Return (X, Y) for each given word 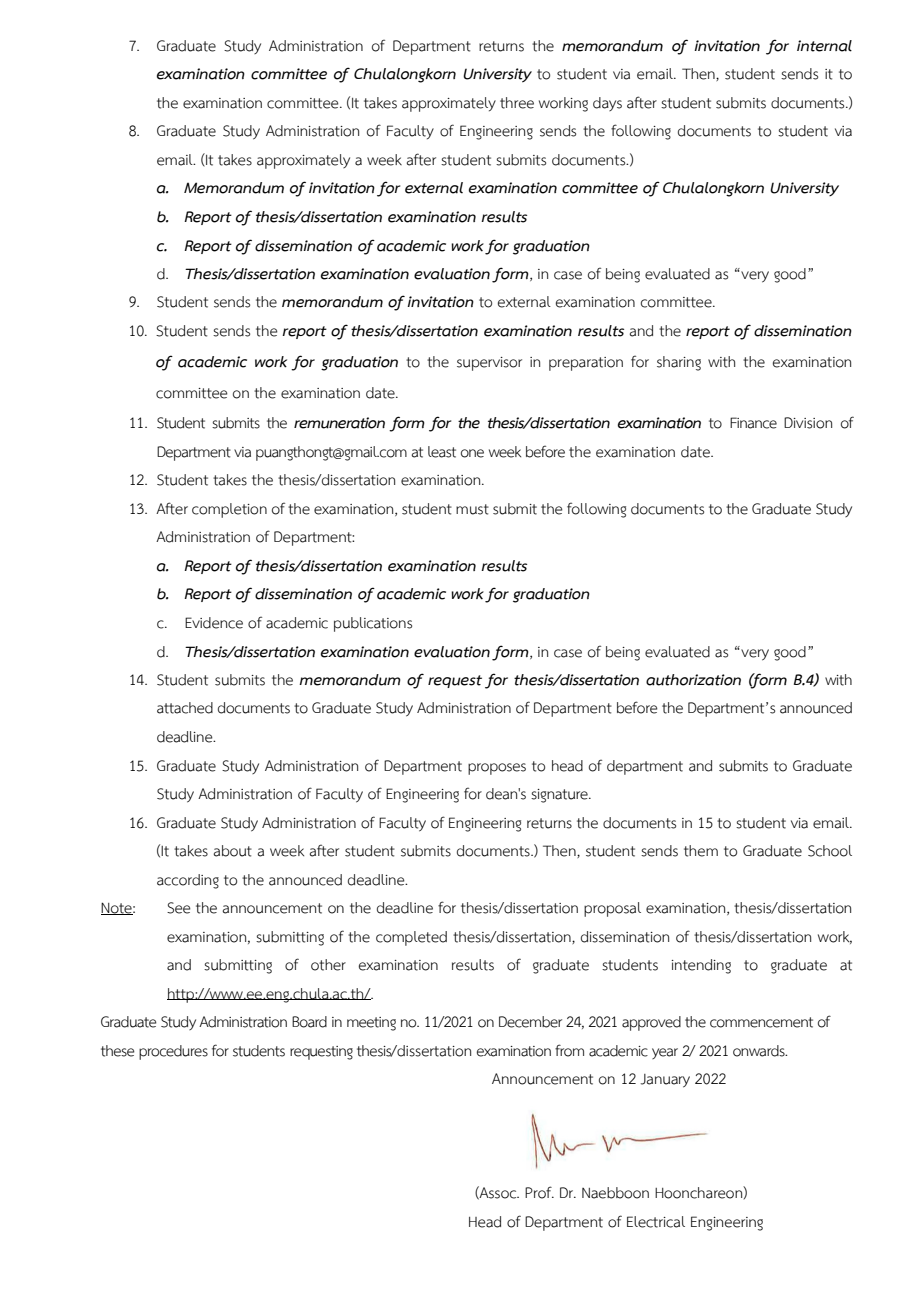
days (607, 104)
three (517, 103)
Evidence (214, 623)
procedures (173, 1052)
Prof (539, 1192)
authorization (693, 680)
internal (824, 46)
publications (373, 624)
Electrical (656, 1222)
